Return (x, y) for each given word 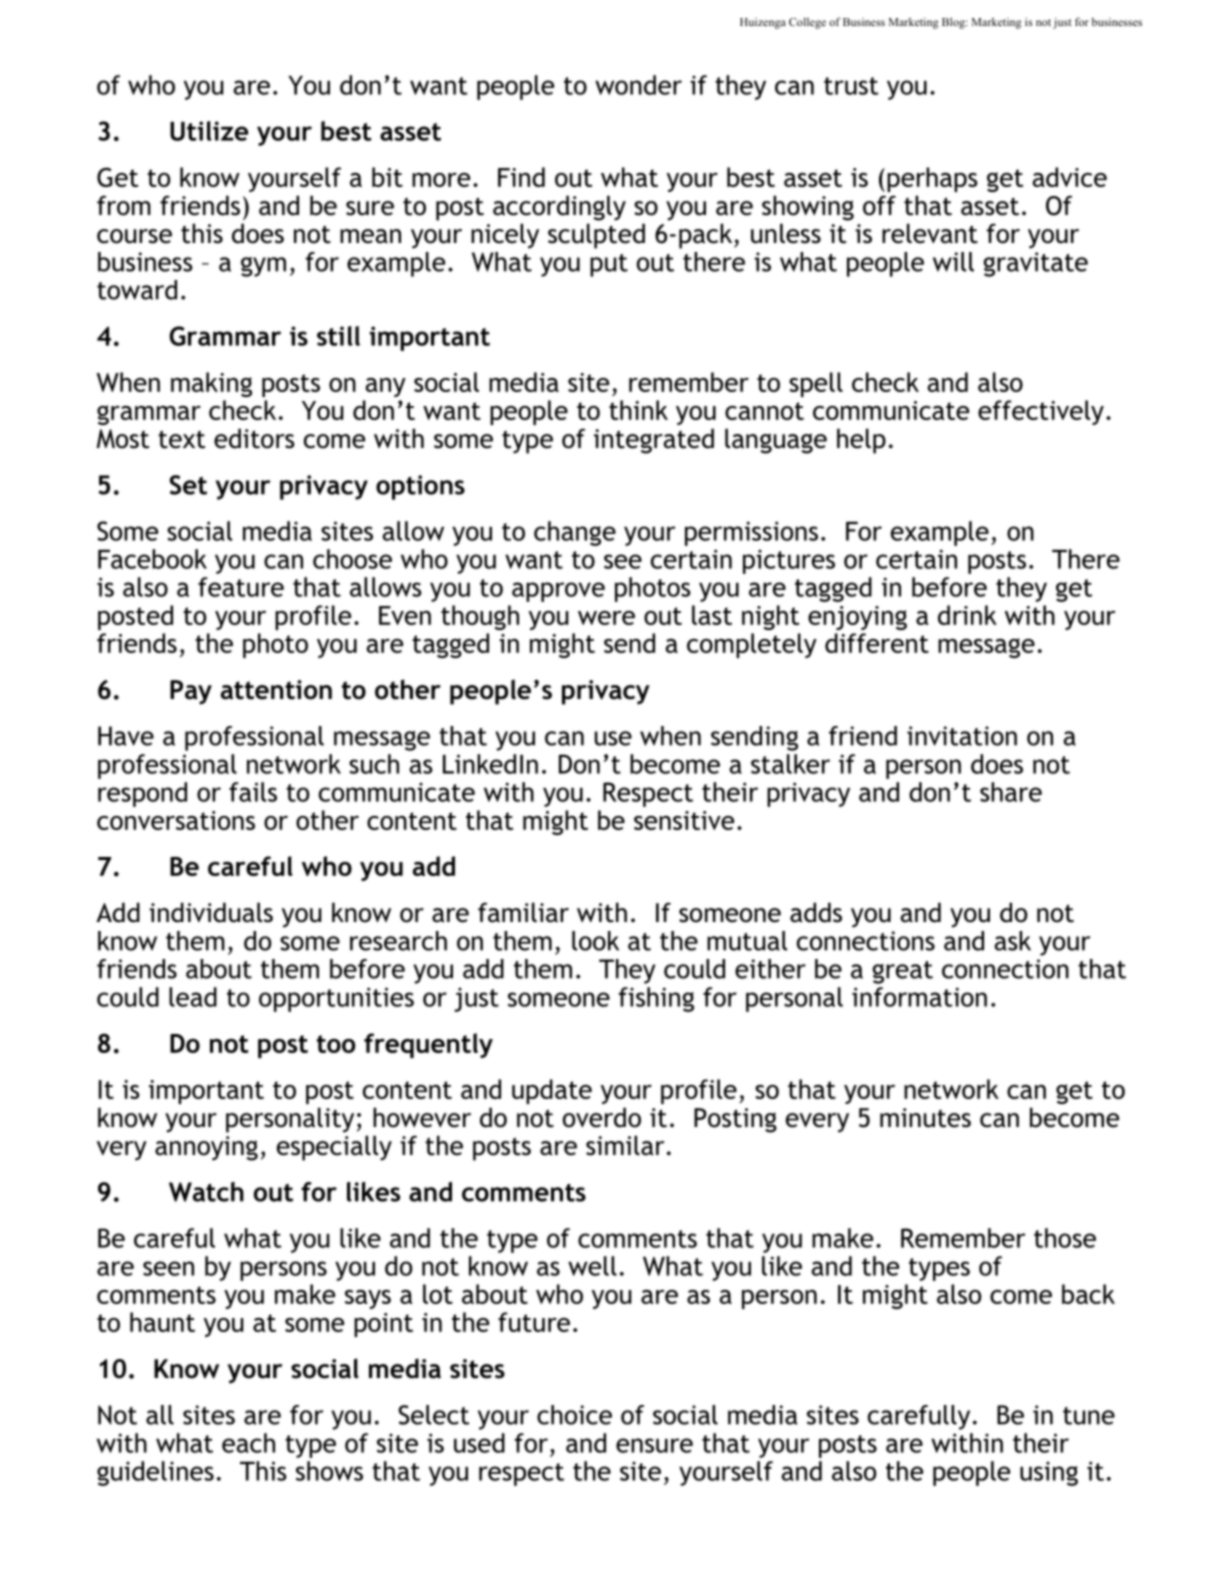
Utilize (209, 131)
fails (253, 792)
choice (574, 1415)
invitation (962, 736)
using (1049, 1474)
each (248, 1443)
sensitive (684, 820)
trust (851, 86)
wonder (638, 85)
